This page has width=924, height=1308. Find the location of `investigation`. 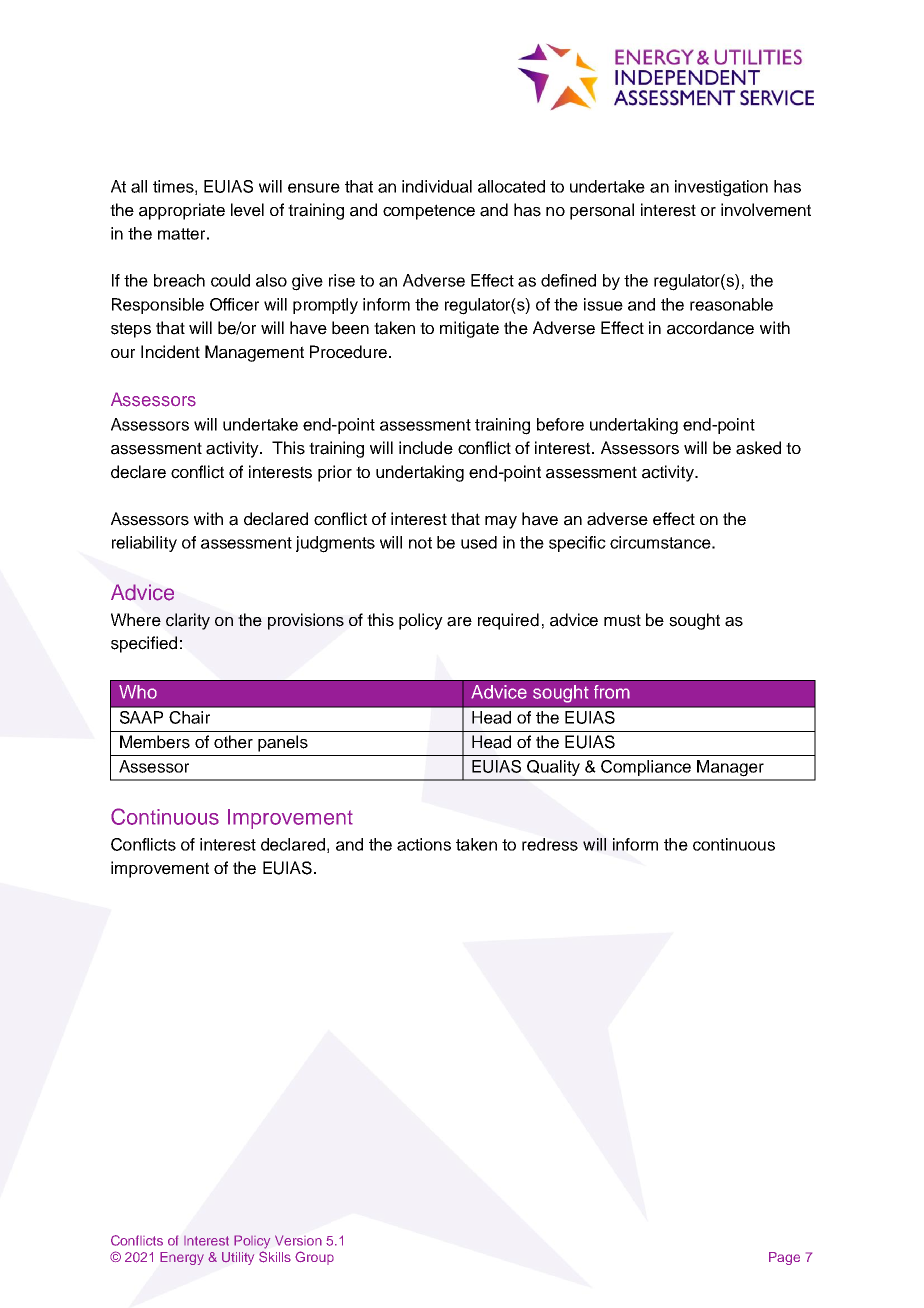

investigation is located at coordinates (721, 188).
